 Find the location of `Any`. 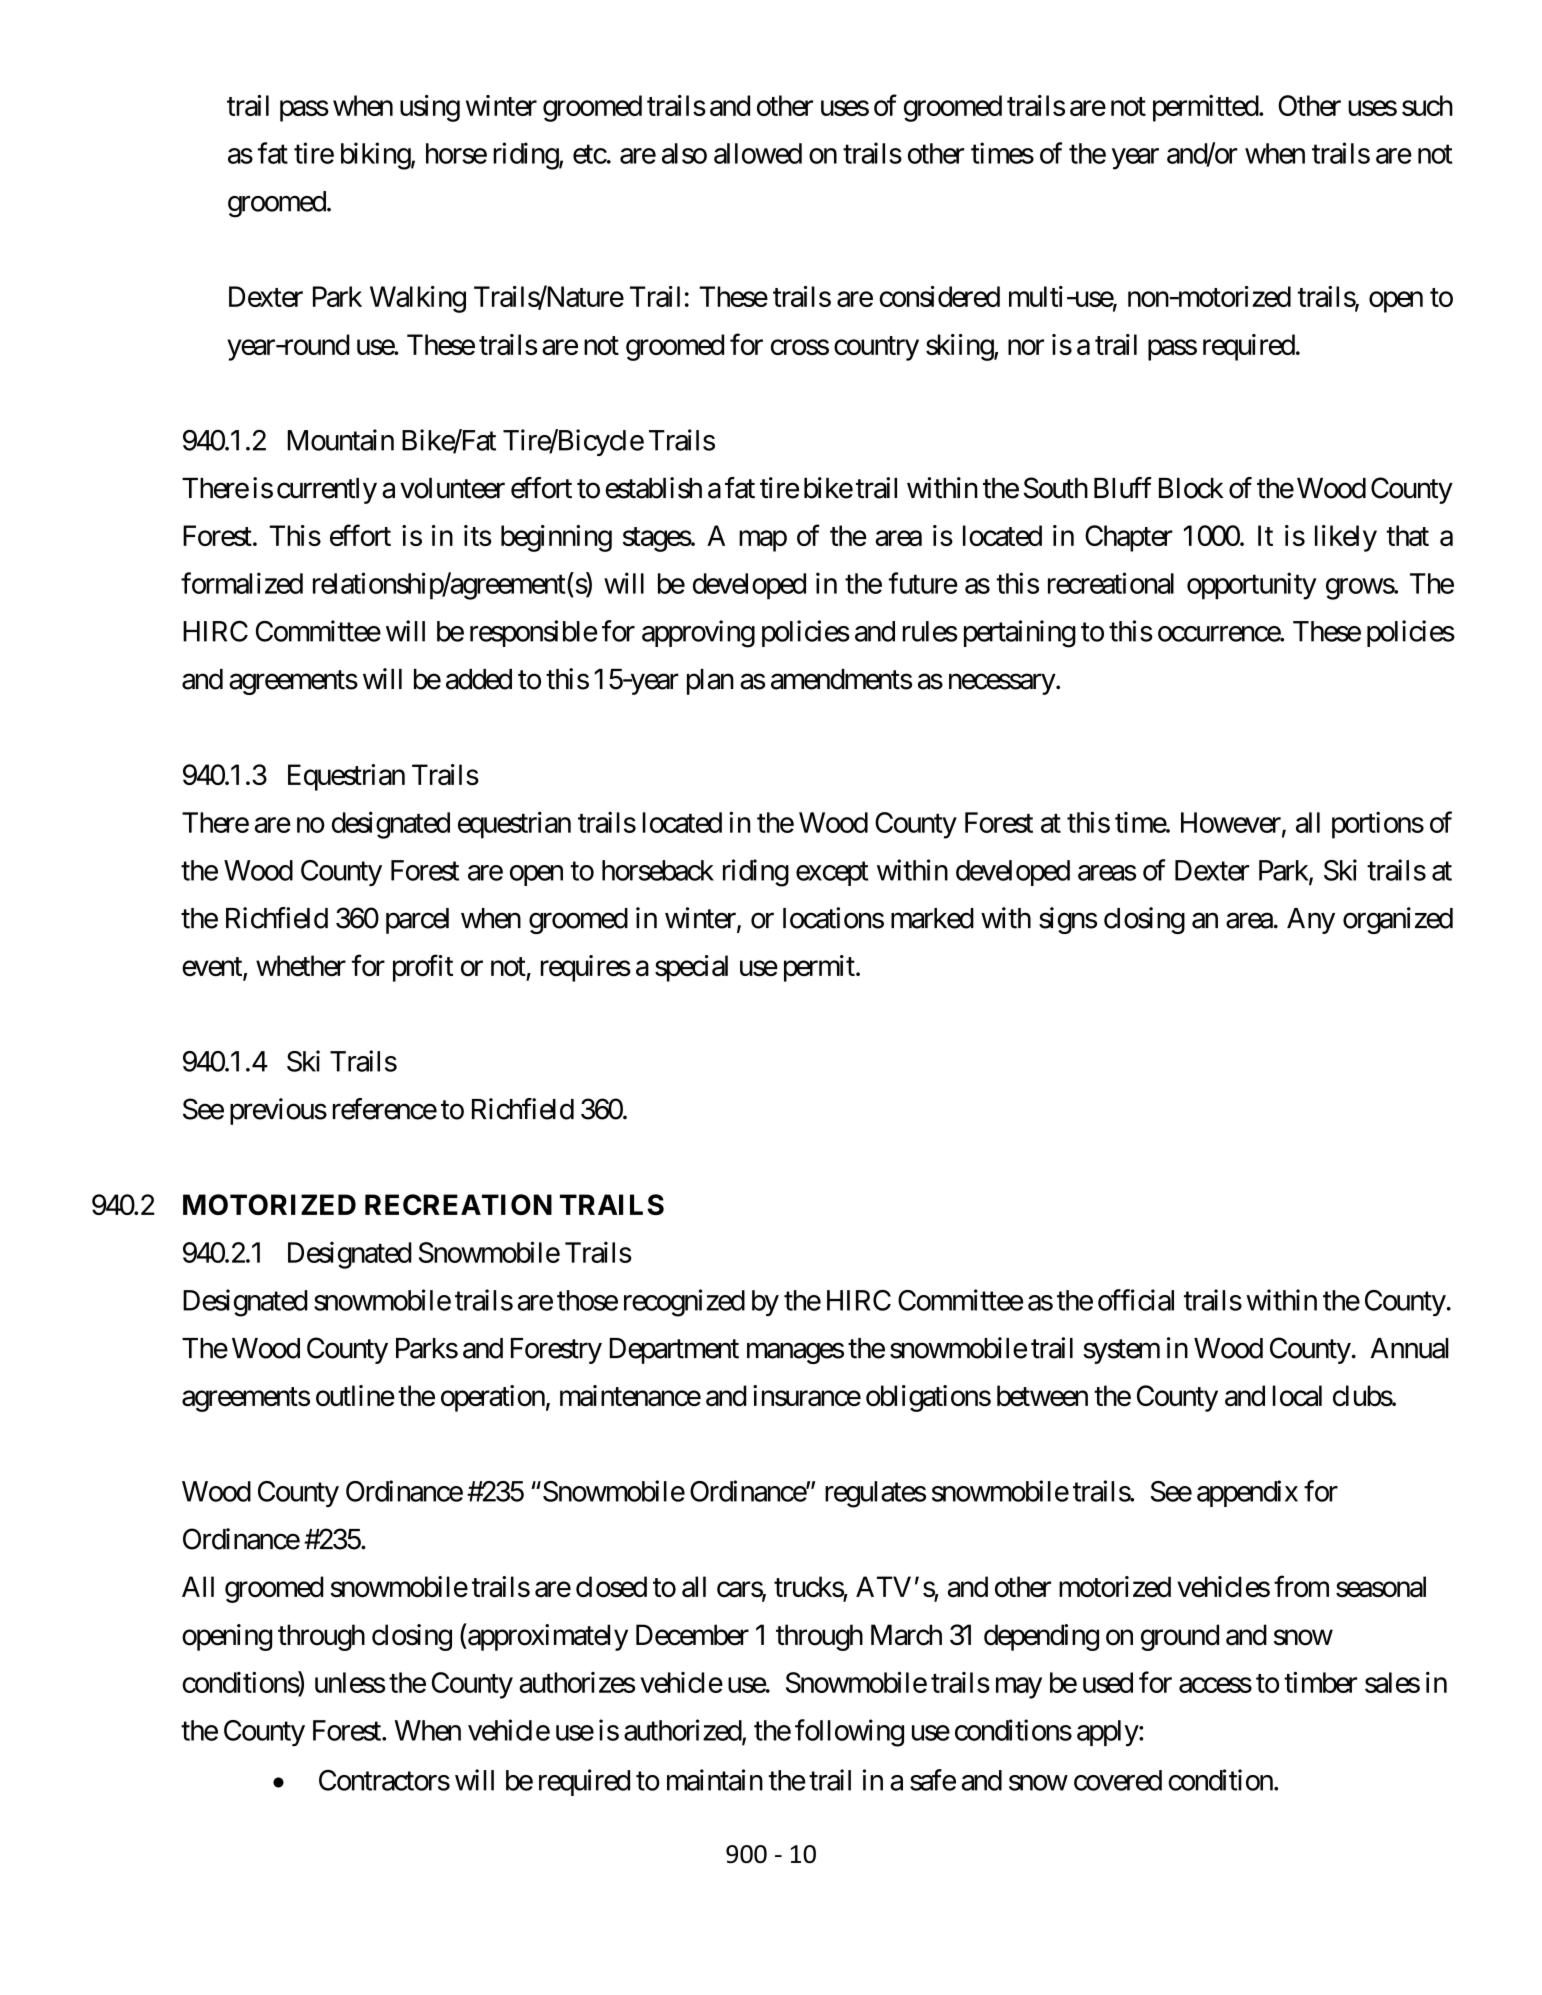

Any is located at coordinates (1311, 921).
